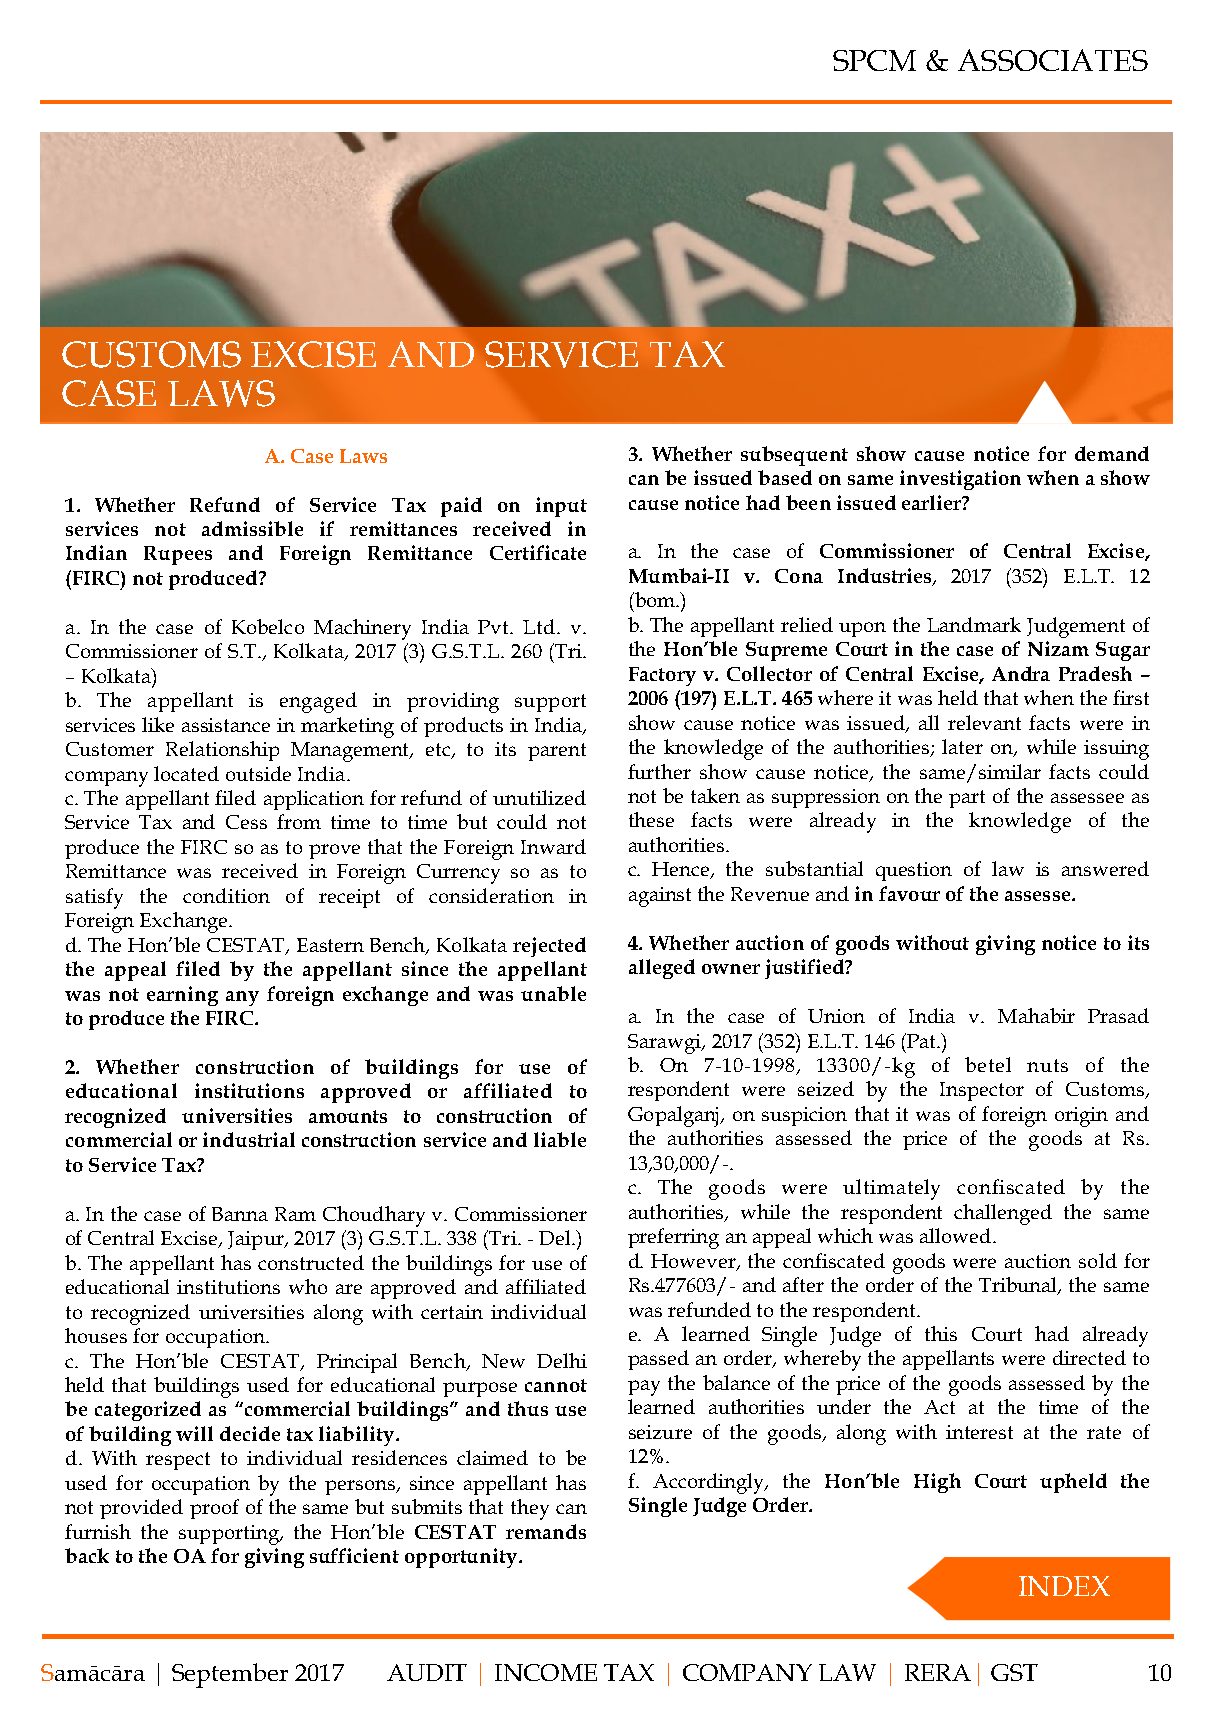 This document has height=1716, width=1213. Describe the element at coordinates (553, 846) in the document. I see `Inward` at that location.
